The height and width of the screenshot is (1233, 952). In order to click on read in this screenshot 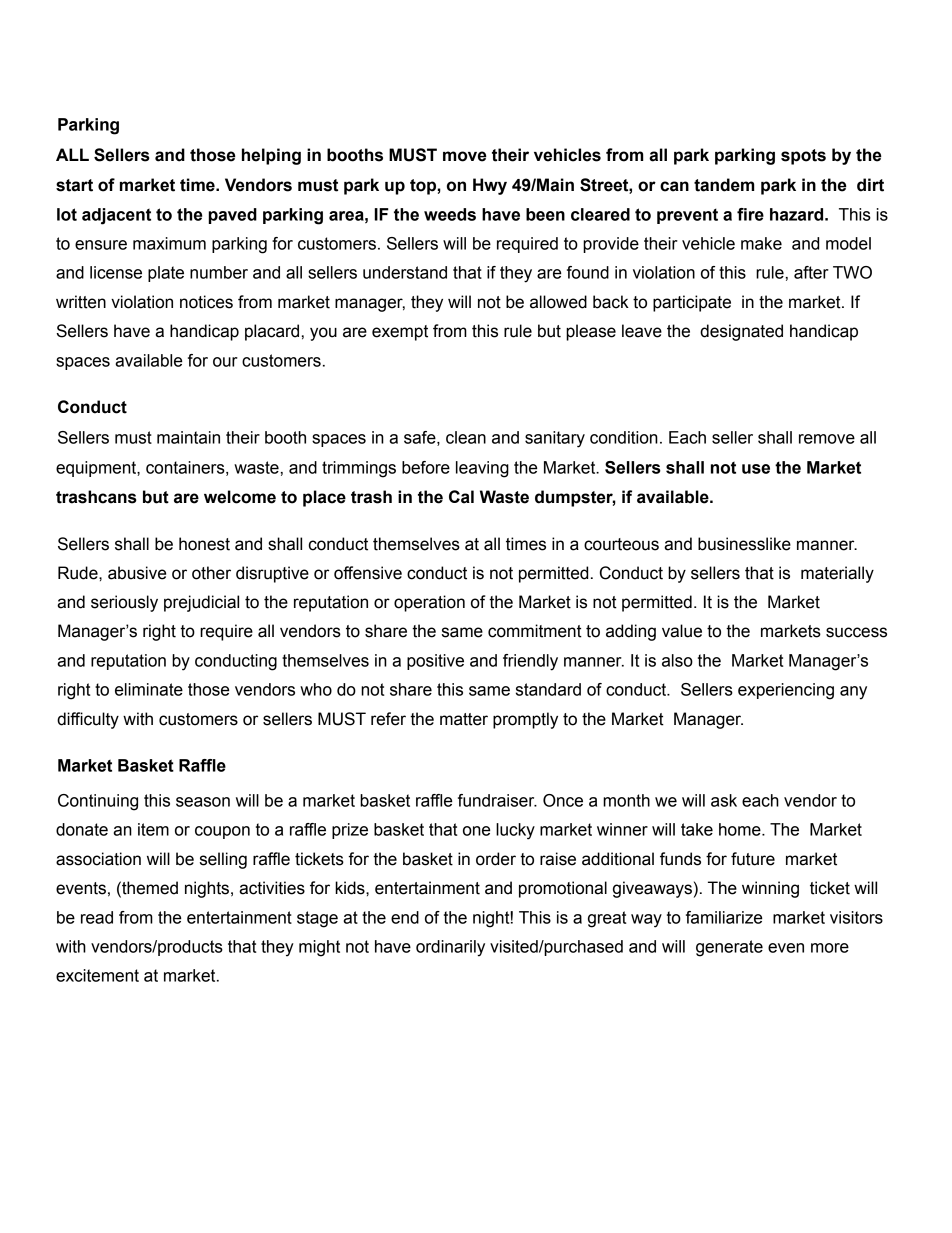, I will do `click(97, 917)`.
